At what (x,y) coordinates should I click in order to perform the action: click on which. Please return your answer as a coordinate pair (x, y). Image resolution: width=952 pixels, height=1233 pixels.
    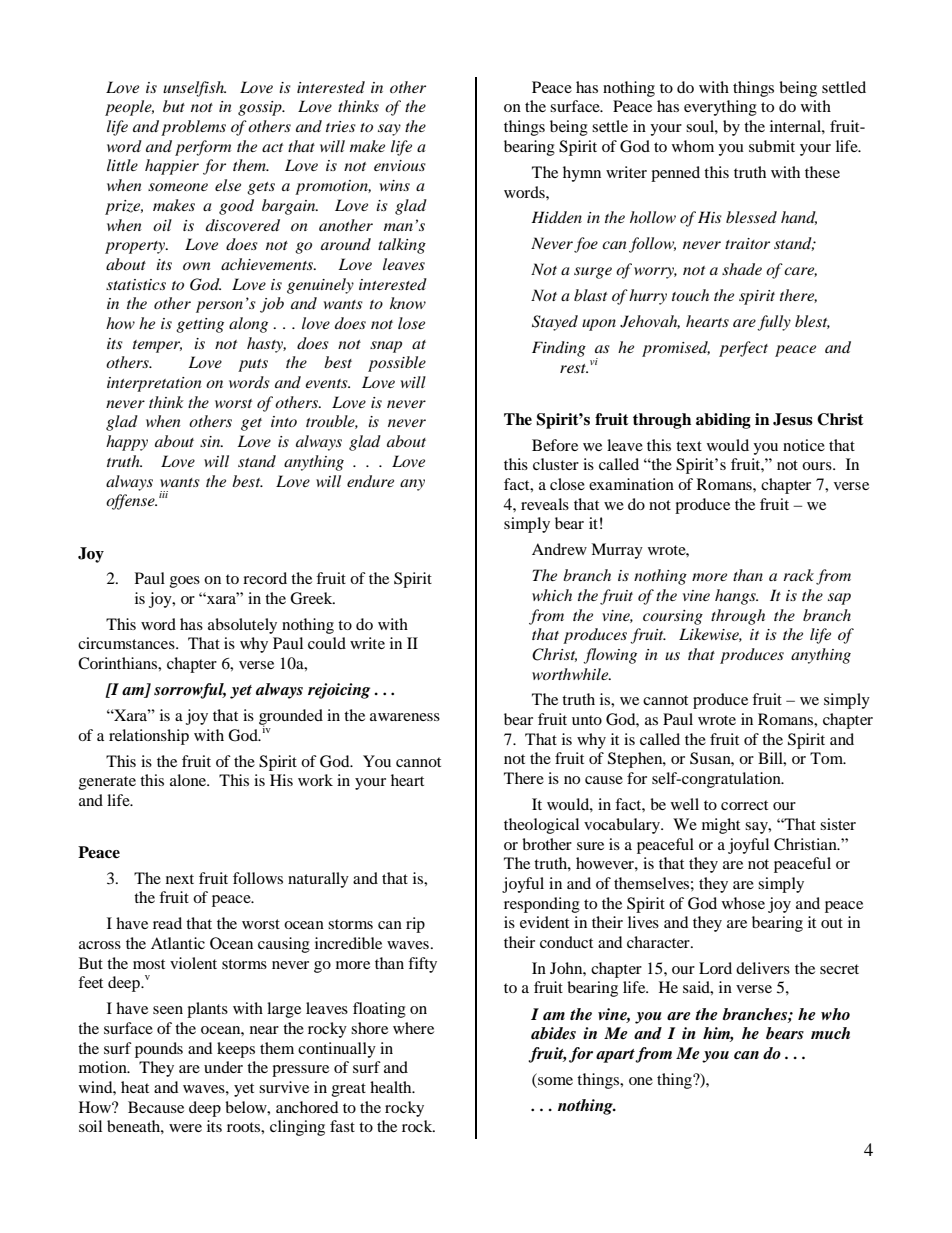
    Looking at the image, I should click on (552, 595).
